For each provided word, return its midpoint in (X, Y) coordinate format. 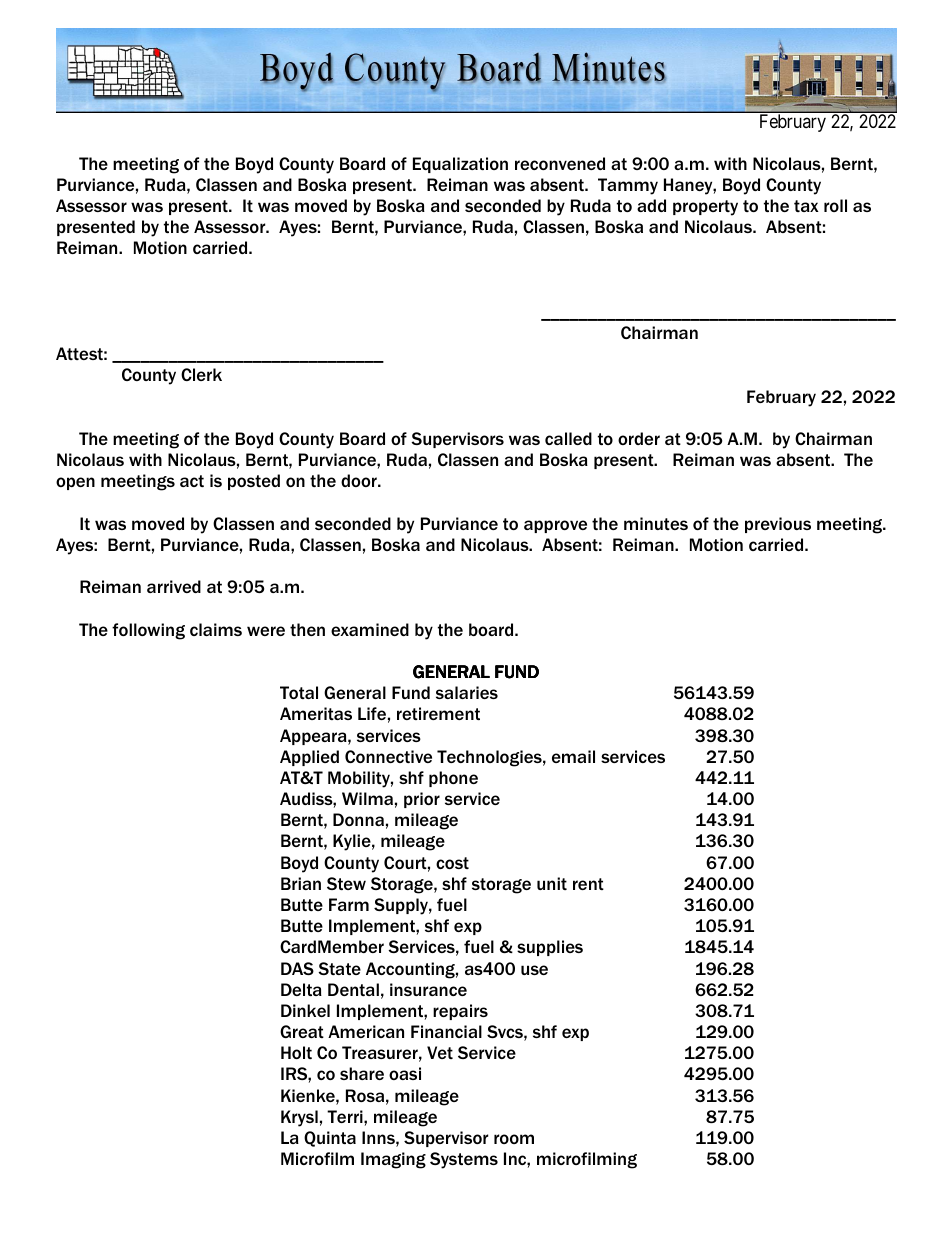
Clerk (201, 374)
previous (778, 525)
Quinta (330, 1139)
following (148, 631)
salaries (467, 692)
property (705, 208)
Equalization (460, 165)
